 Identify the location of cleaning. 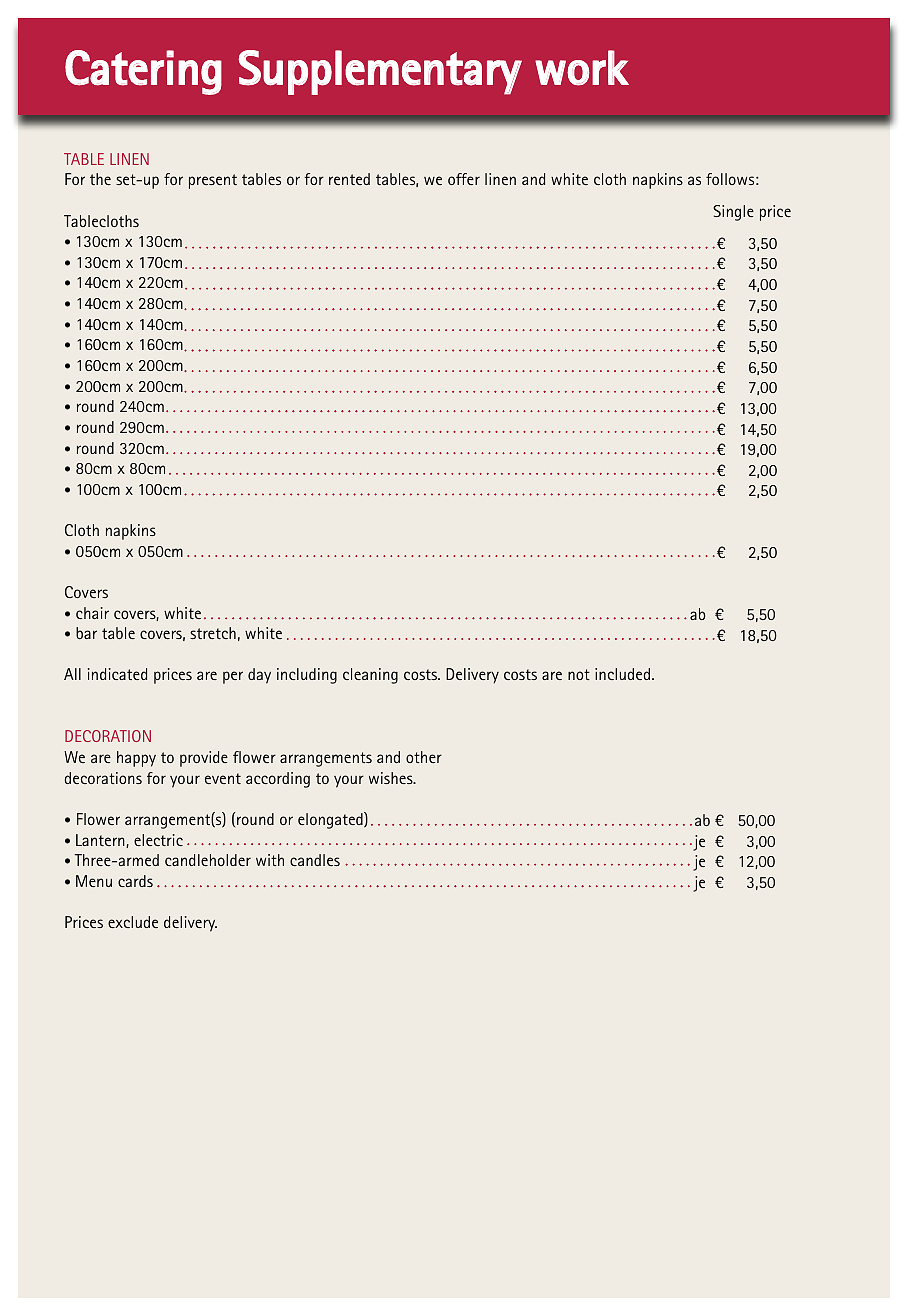
(370, 676).
